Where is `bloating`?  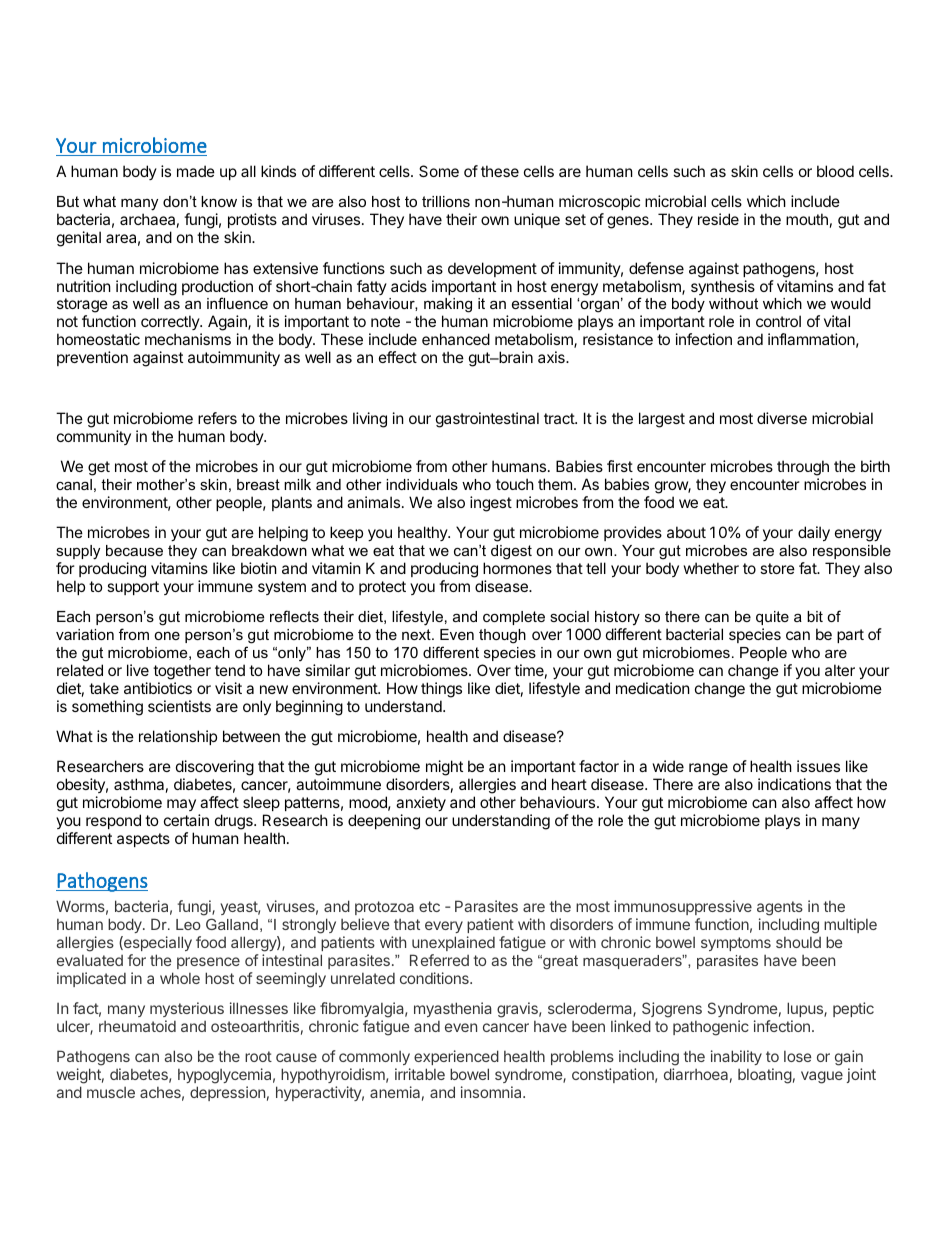 bloating is located at coordinates (765, 1076).
